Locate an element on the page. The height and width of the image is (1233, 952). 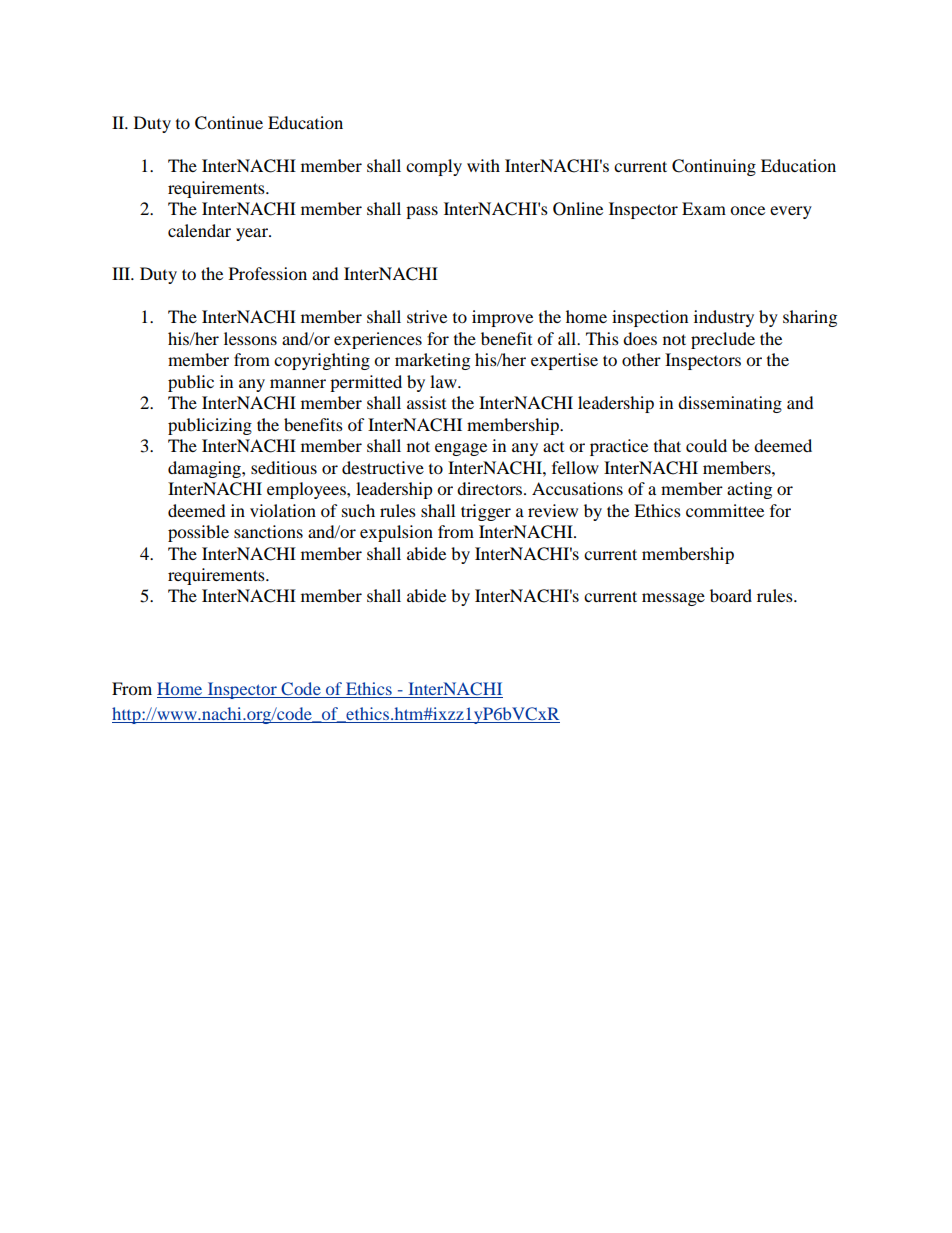
with is located at coordinates (483, 165).
